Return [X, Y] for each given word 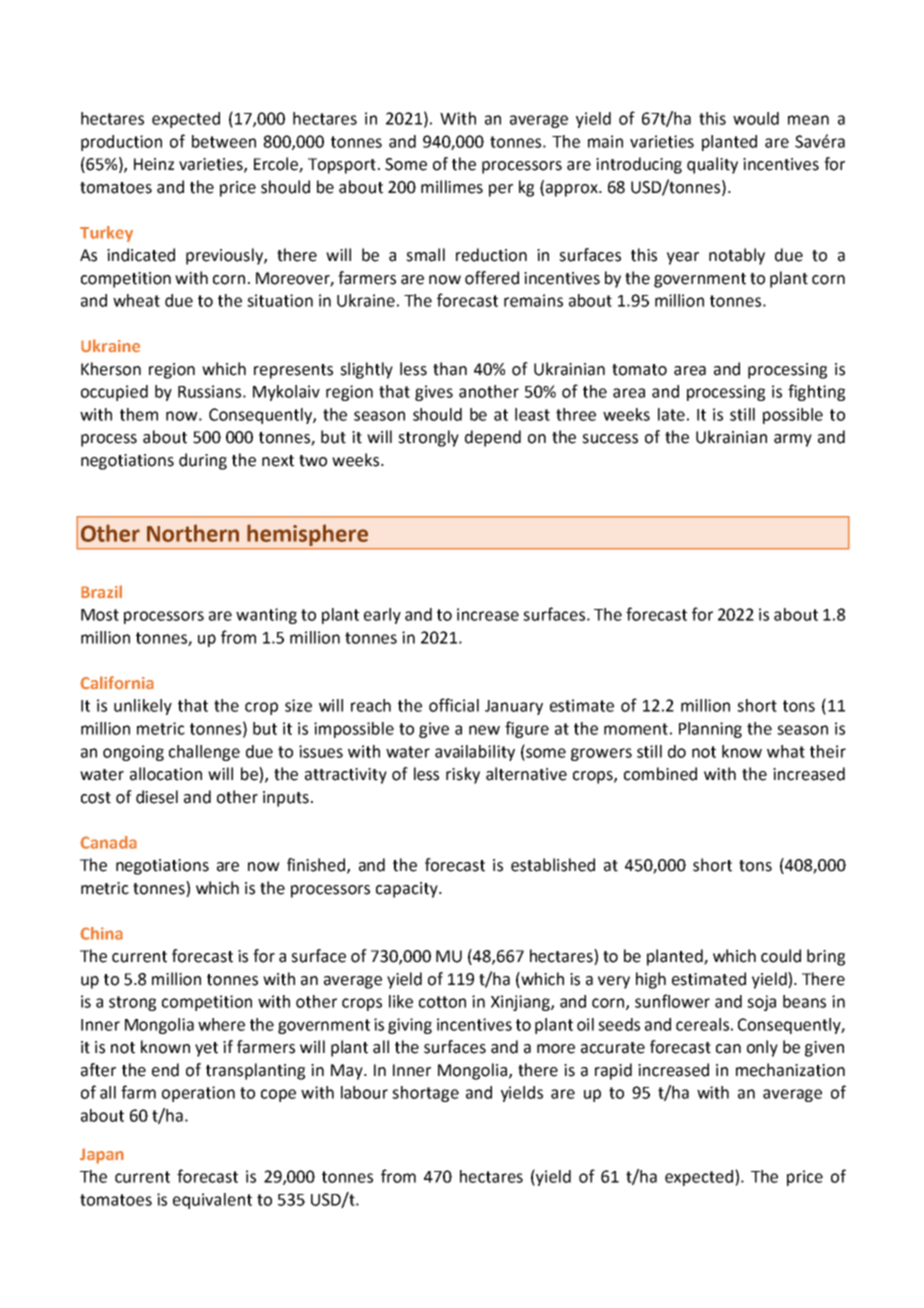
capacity [408, 890]
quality [712, 165]
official [454, 705]
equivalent [212, 1201]
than [450, 369]
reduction [491, 255]
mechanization [790, 1070]
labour [364, 1092]
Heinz [154, 164]
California [117, 683]
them [139, 414]
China [101, 933]
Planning [710, 730]
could [781, 956]
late [671, 414]
